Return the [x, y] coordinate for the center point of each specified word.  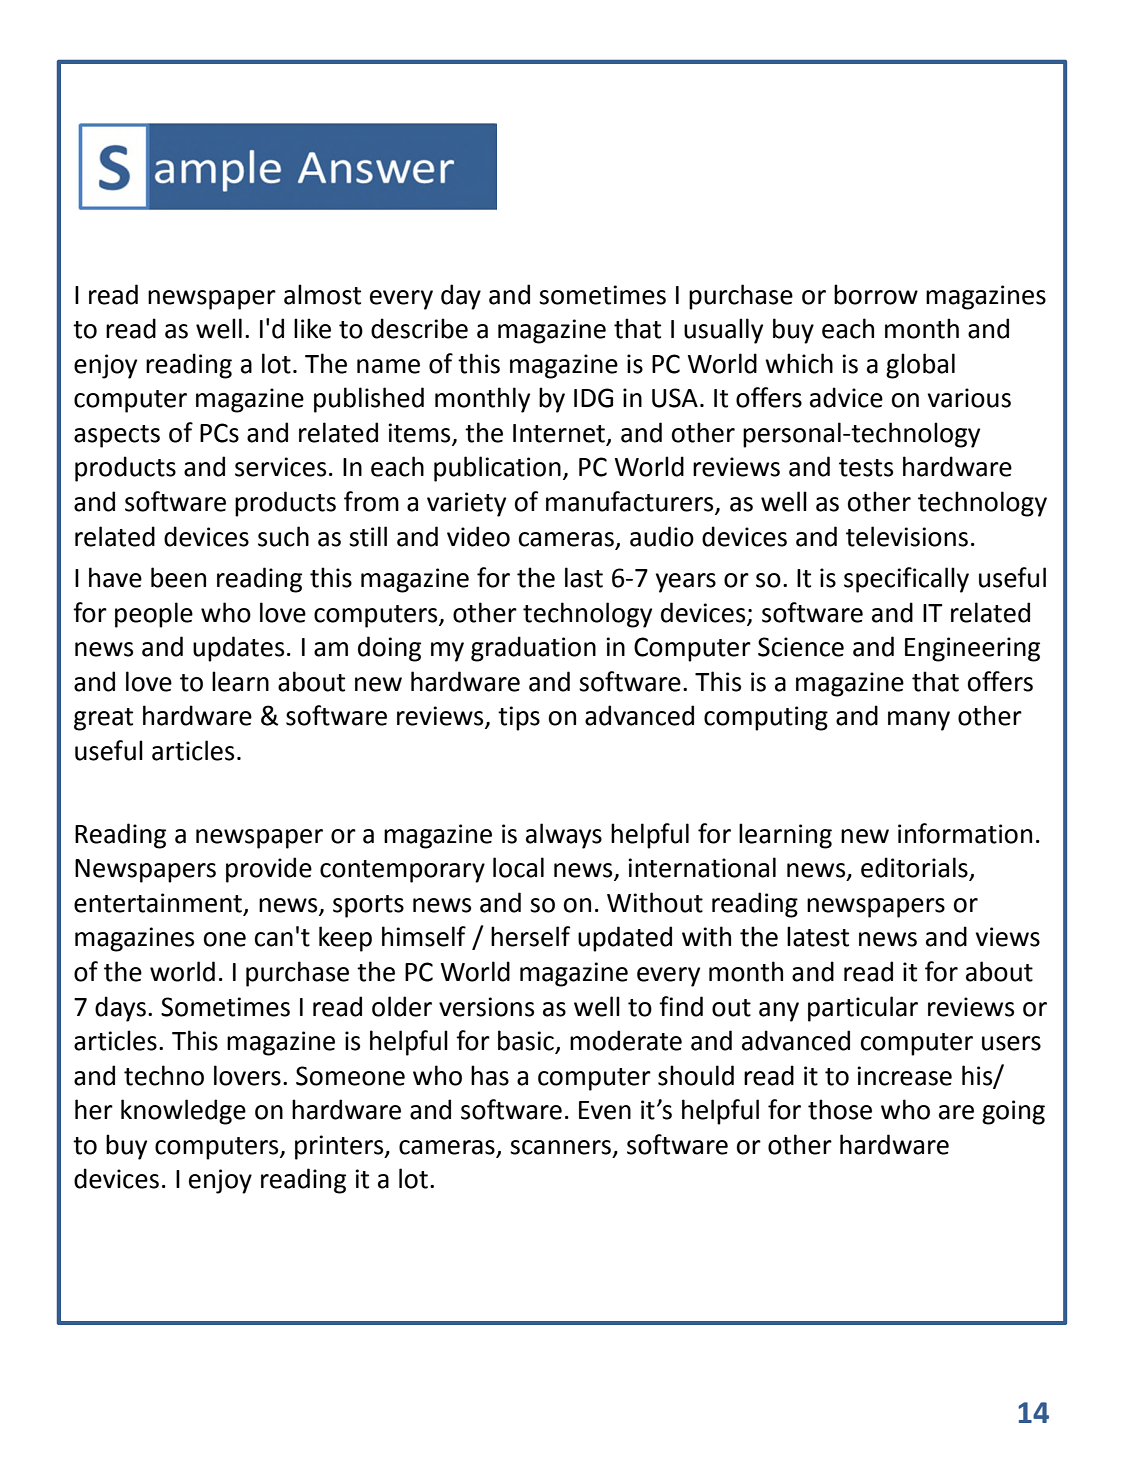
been [178, 577]
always [564, 836]
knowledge [183, 1112]
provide [269, 870]
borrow [876, 294]
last [584, 577]
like [312, 328]
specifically [906, 580]
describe [419, 328]
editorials [915, 868]
